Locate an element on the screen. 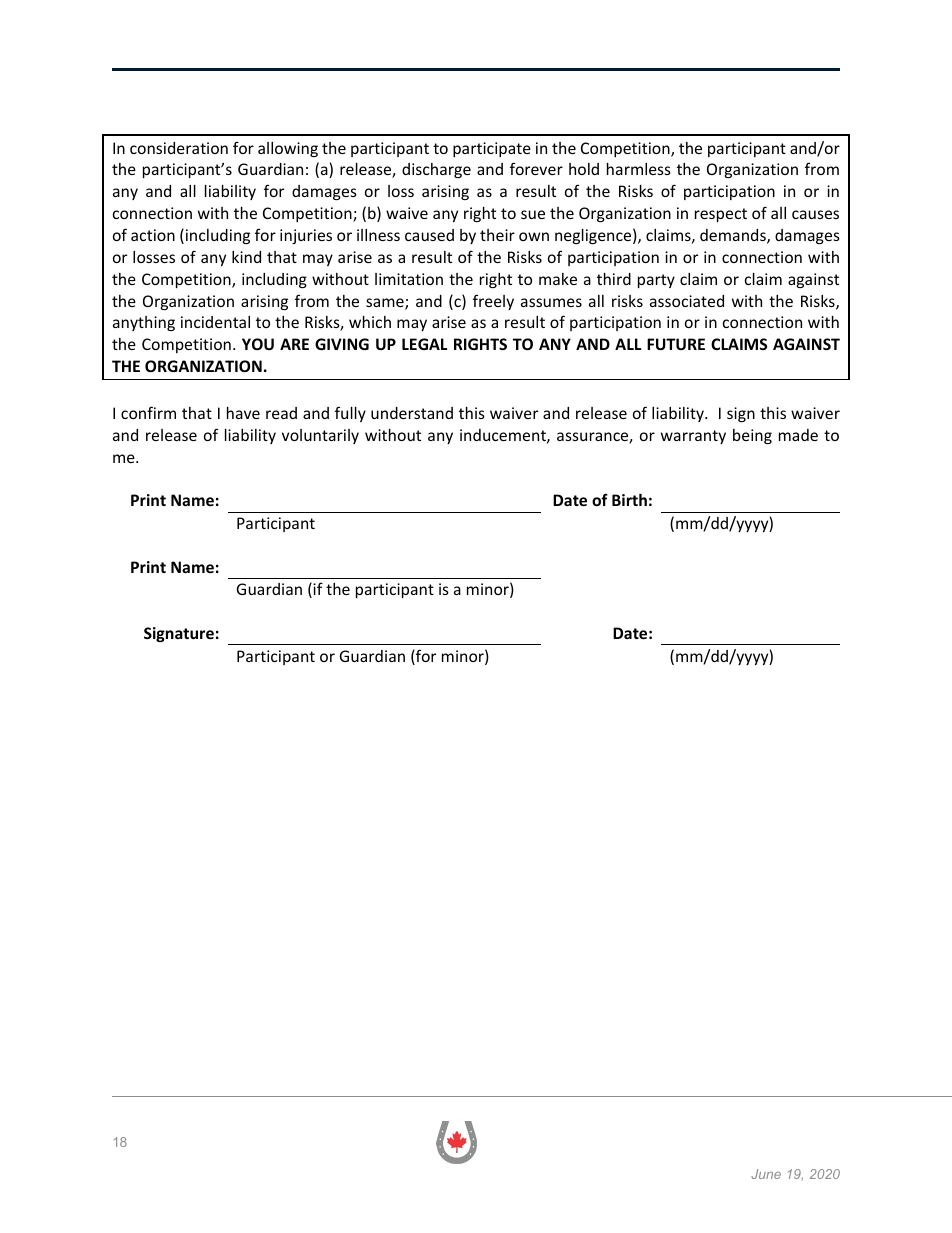  participate is located at coordinates (492, 149).
